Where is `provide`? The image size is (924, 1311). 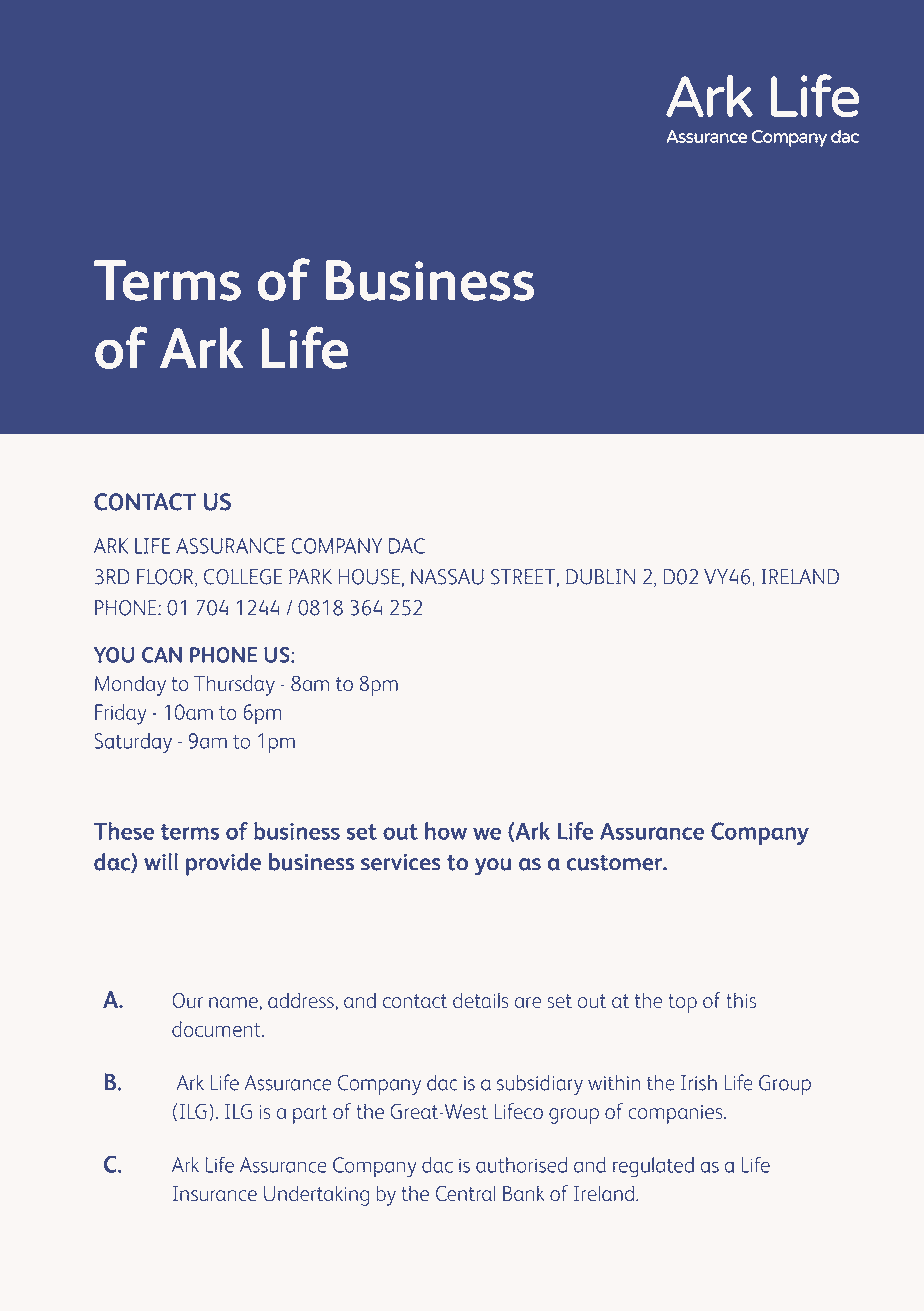
provide is located at coordinates (223, 864).
